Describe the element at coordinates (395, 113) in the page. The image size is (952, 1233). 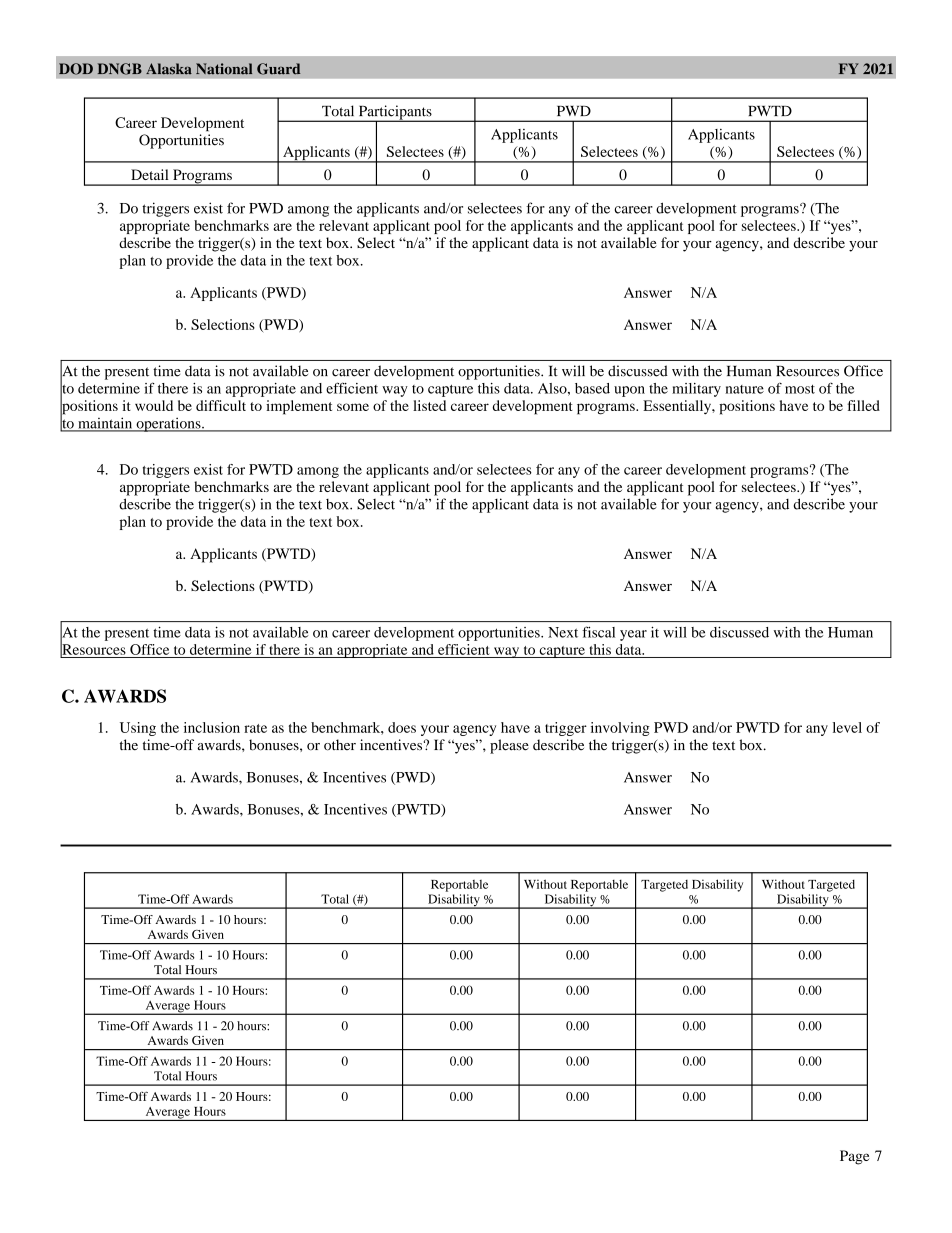
I see `Participants` at that location.
